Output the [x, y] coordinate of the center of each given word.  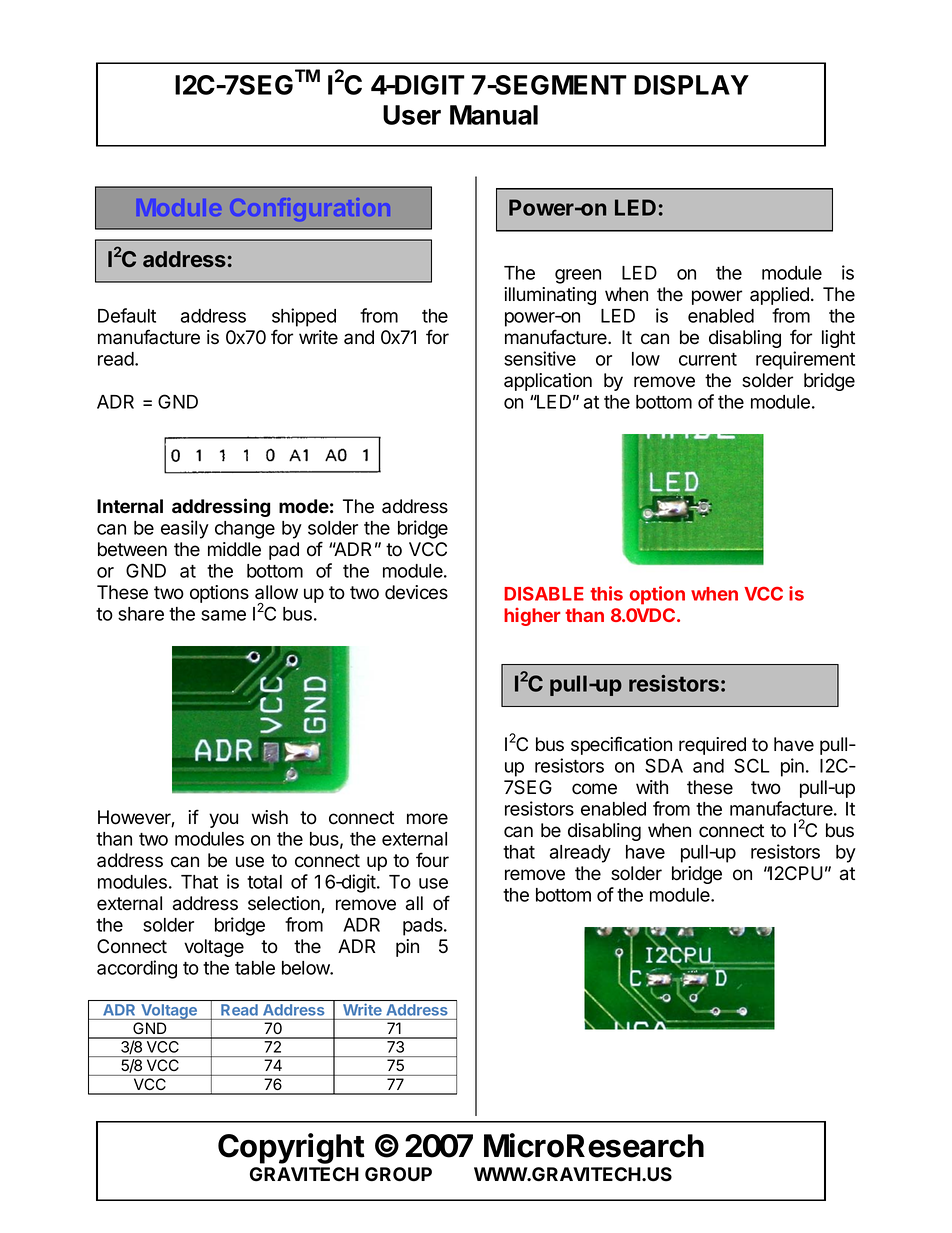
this [606, 593]
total [264, 882]
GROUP [398, 1174]
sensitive [540, 358]
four [432, 860]
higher [532, 617]
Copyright [291, 1148]
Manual [494, 115]
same [223, 615]
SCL [752, 765]
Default [127, 315]
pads [424, 927]
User [412, 115]
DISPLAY [691, 85]
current [708, 359]
